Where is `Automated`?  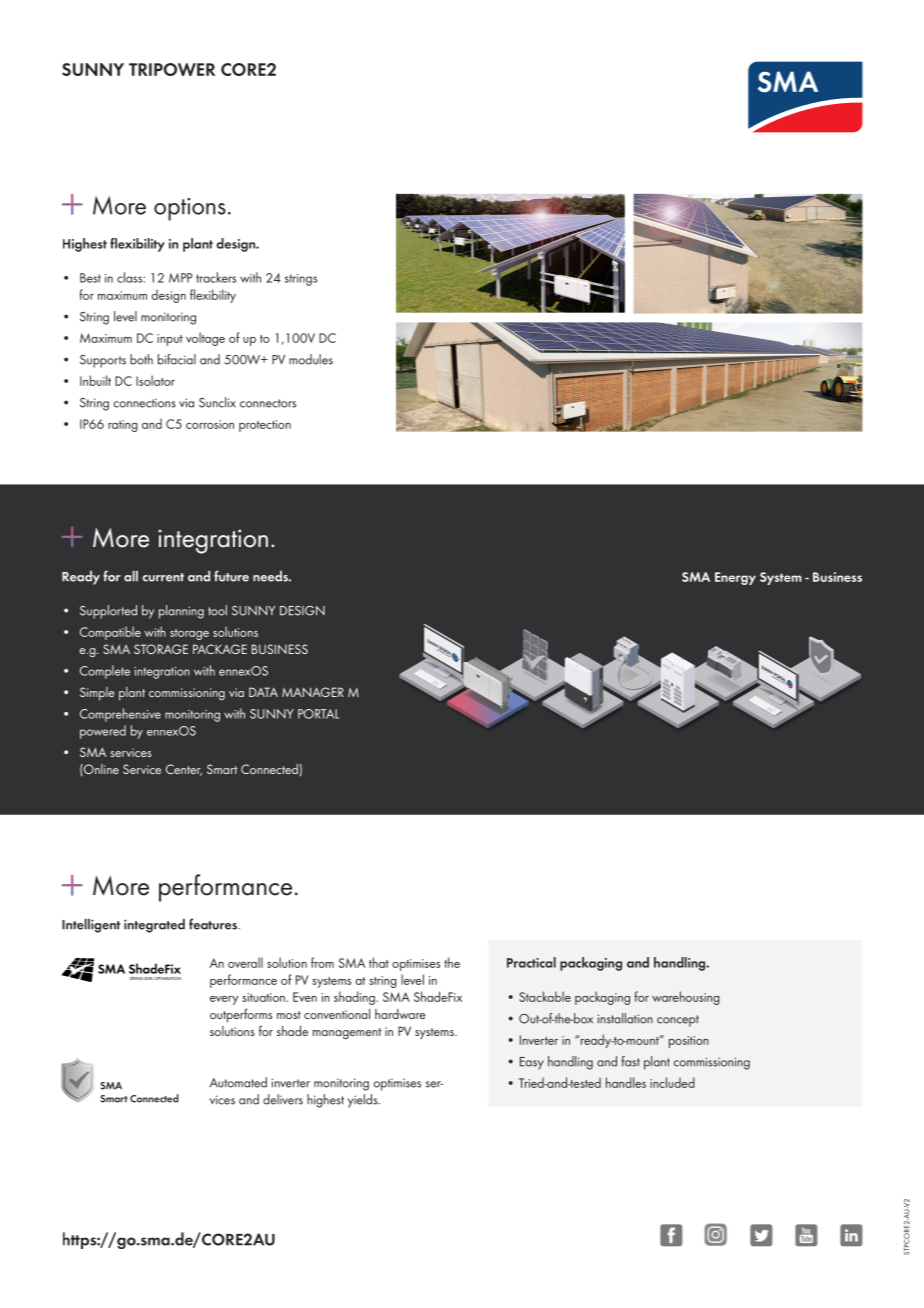 Automated is located at coordinates (238, 1082).
